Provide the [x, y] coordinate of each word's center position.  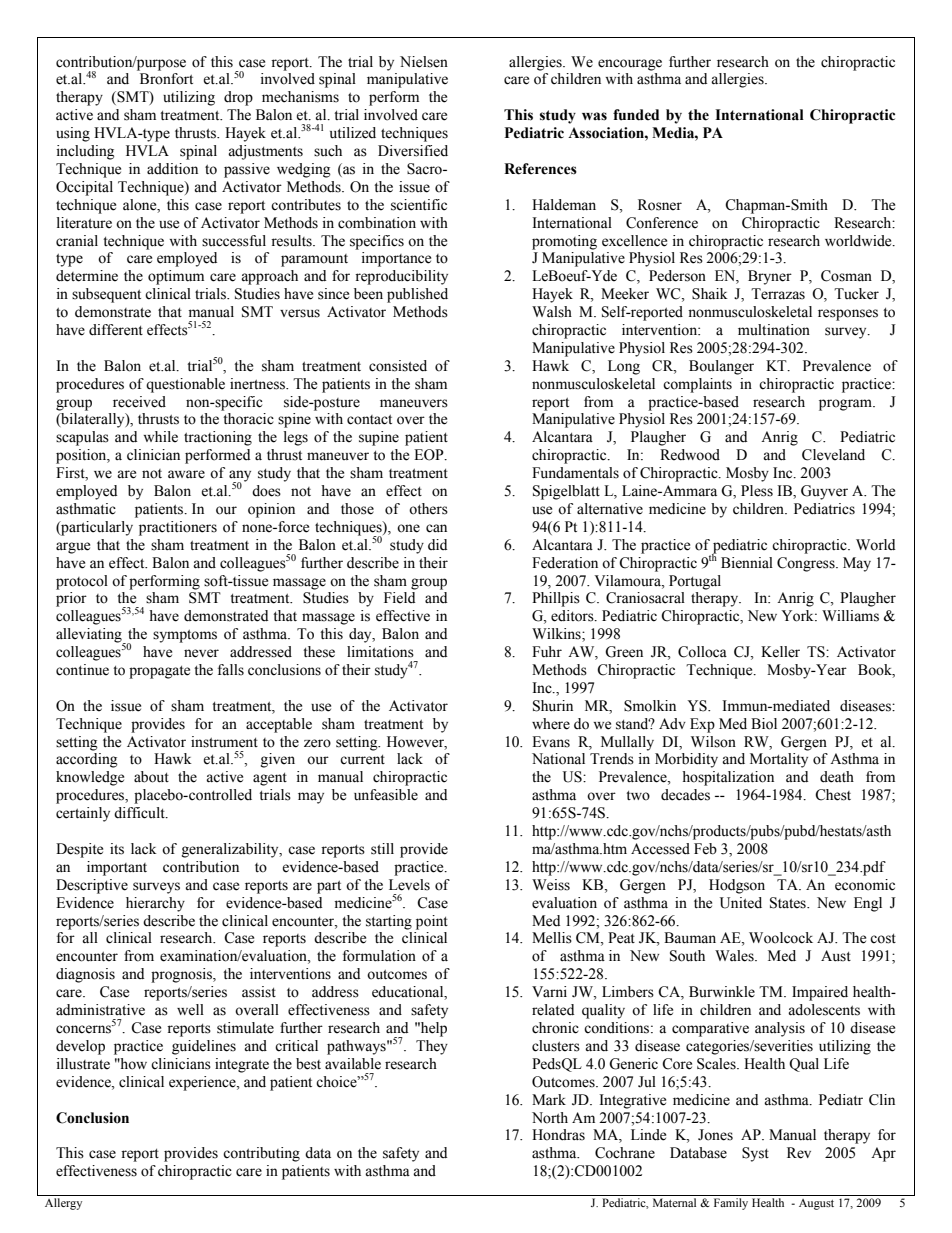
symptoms [185, 636]
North [550, 1118]
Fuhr [547, 652]
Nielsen [424, 62]
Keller [780, 652]
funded [636, 115]
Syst [755, 1154]
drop [238, 98]
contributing [261, 1154]
